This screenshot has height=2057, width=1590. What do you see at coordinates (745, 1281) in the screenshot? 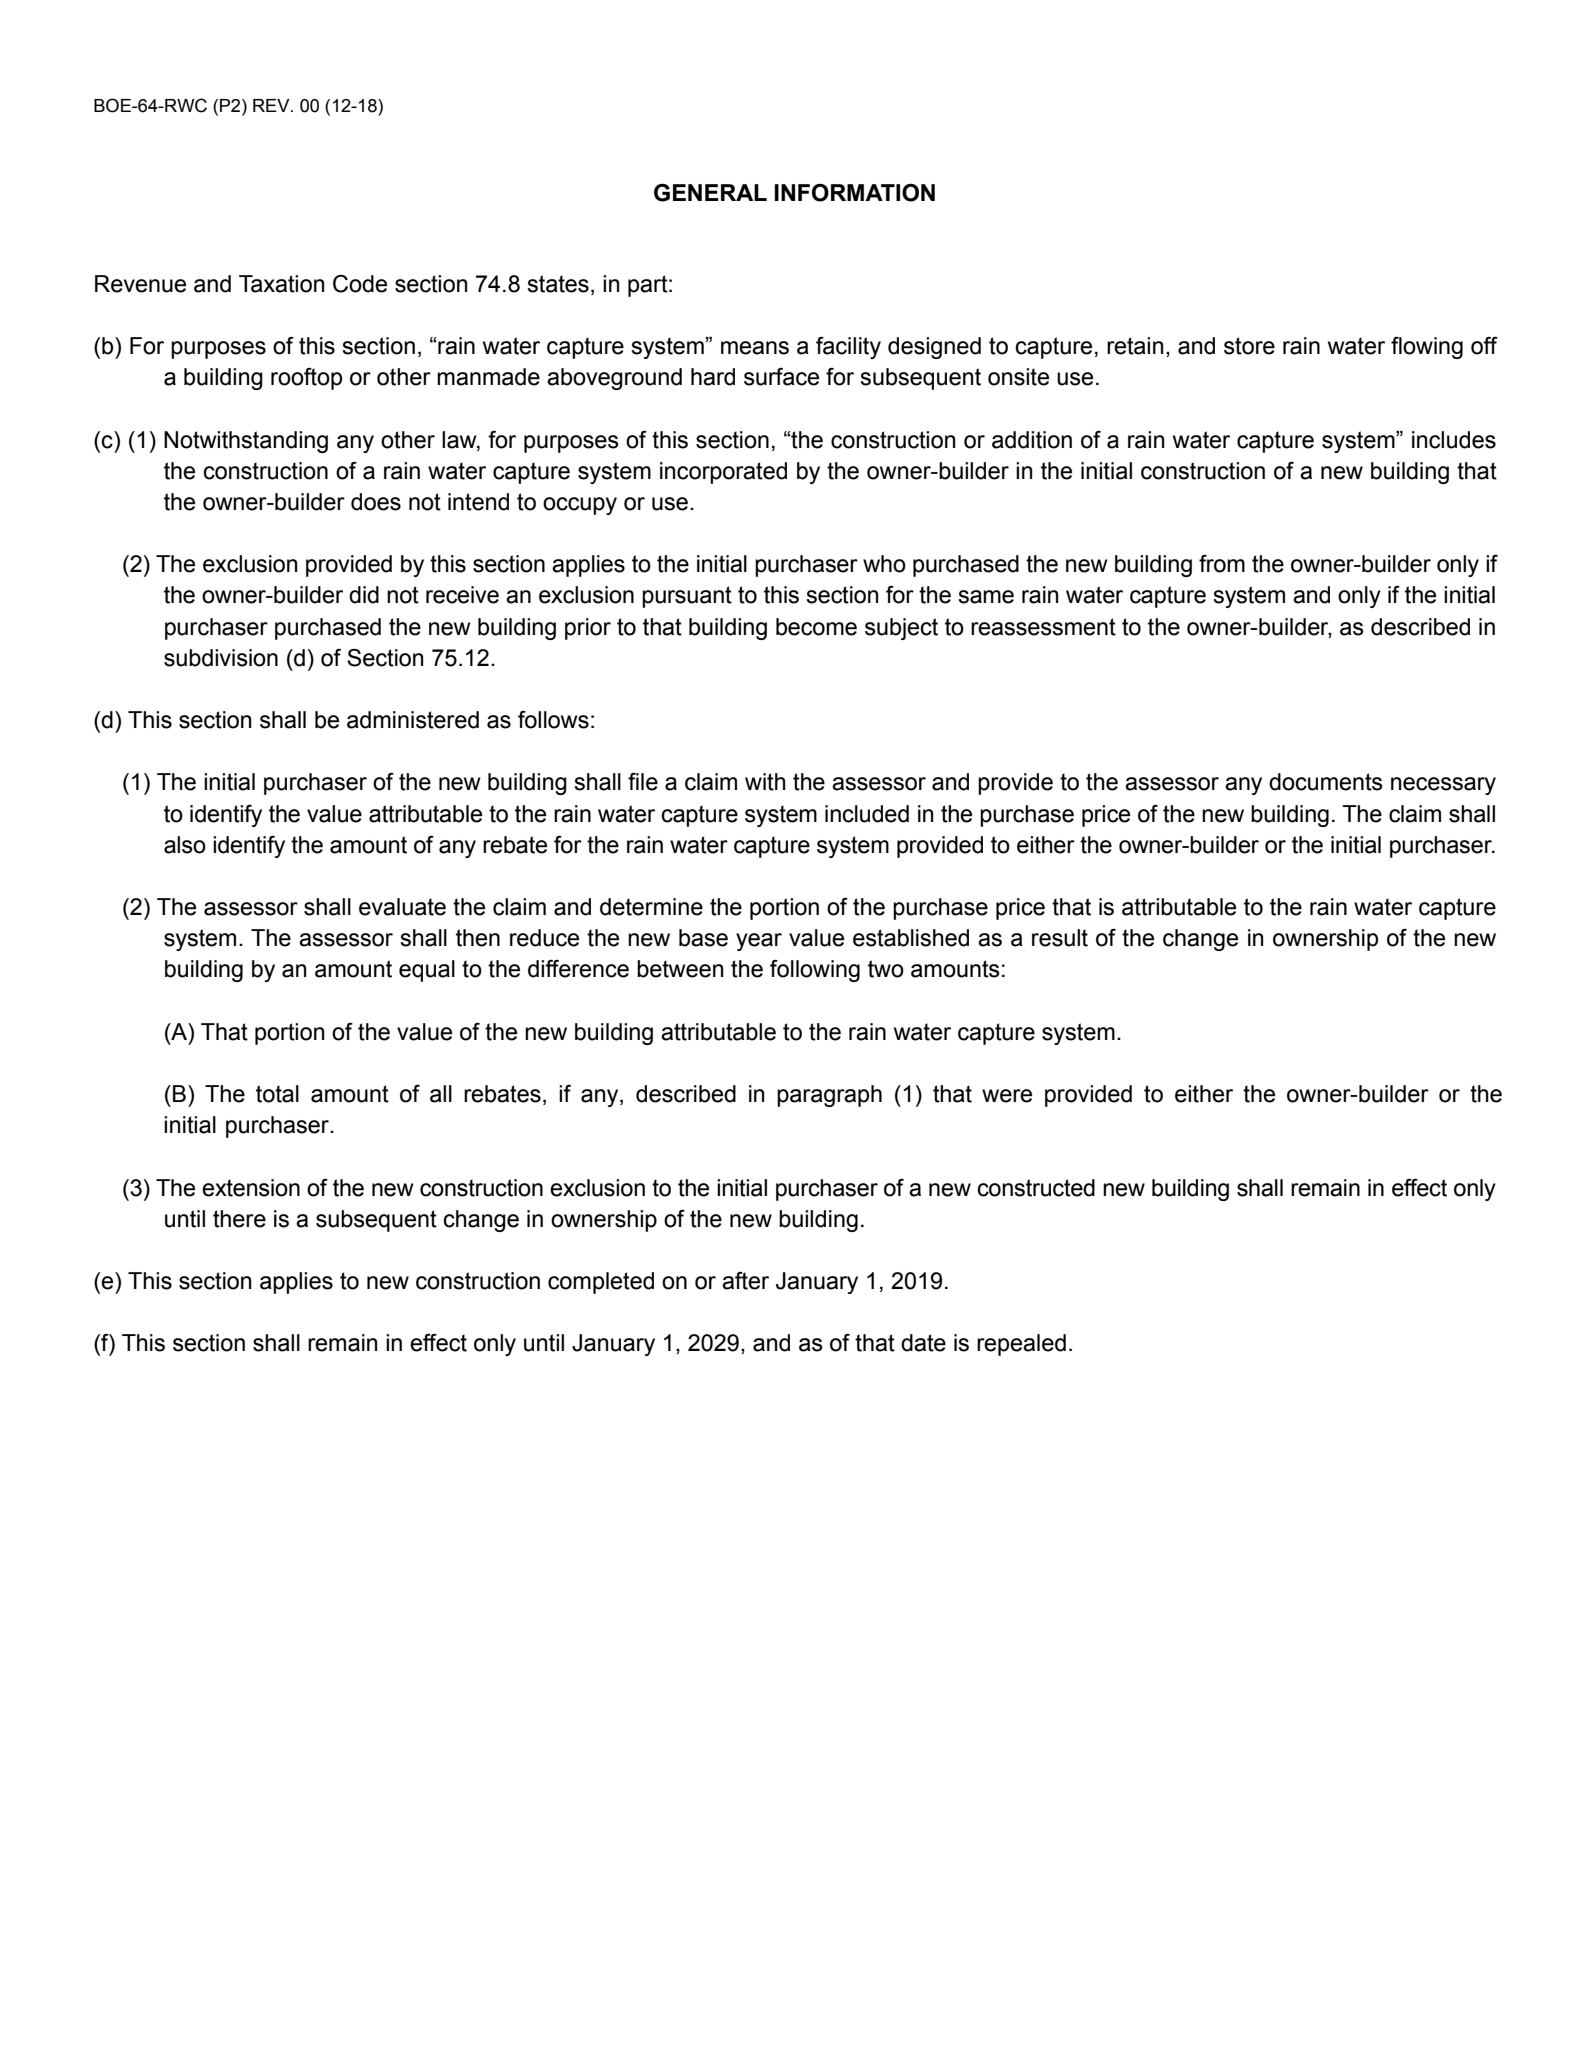
I see `after` at bounding box center [745, 1281].
